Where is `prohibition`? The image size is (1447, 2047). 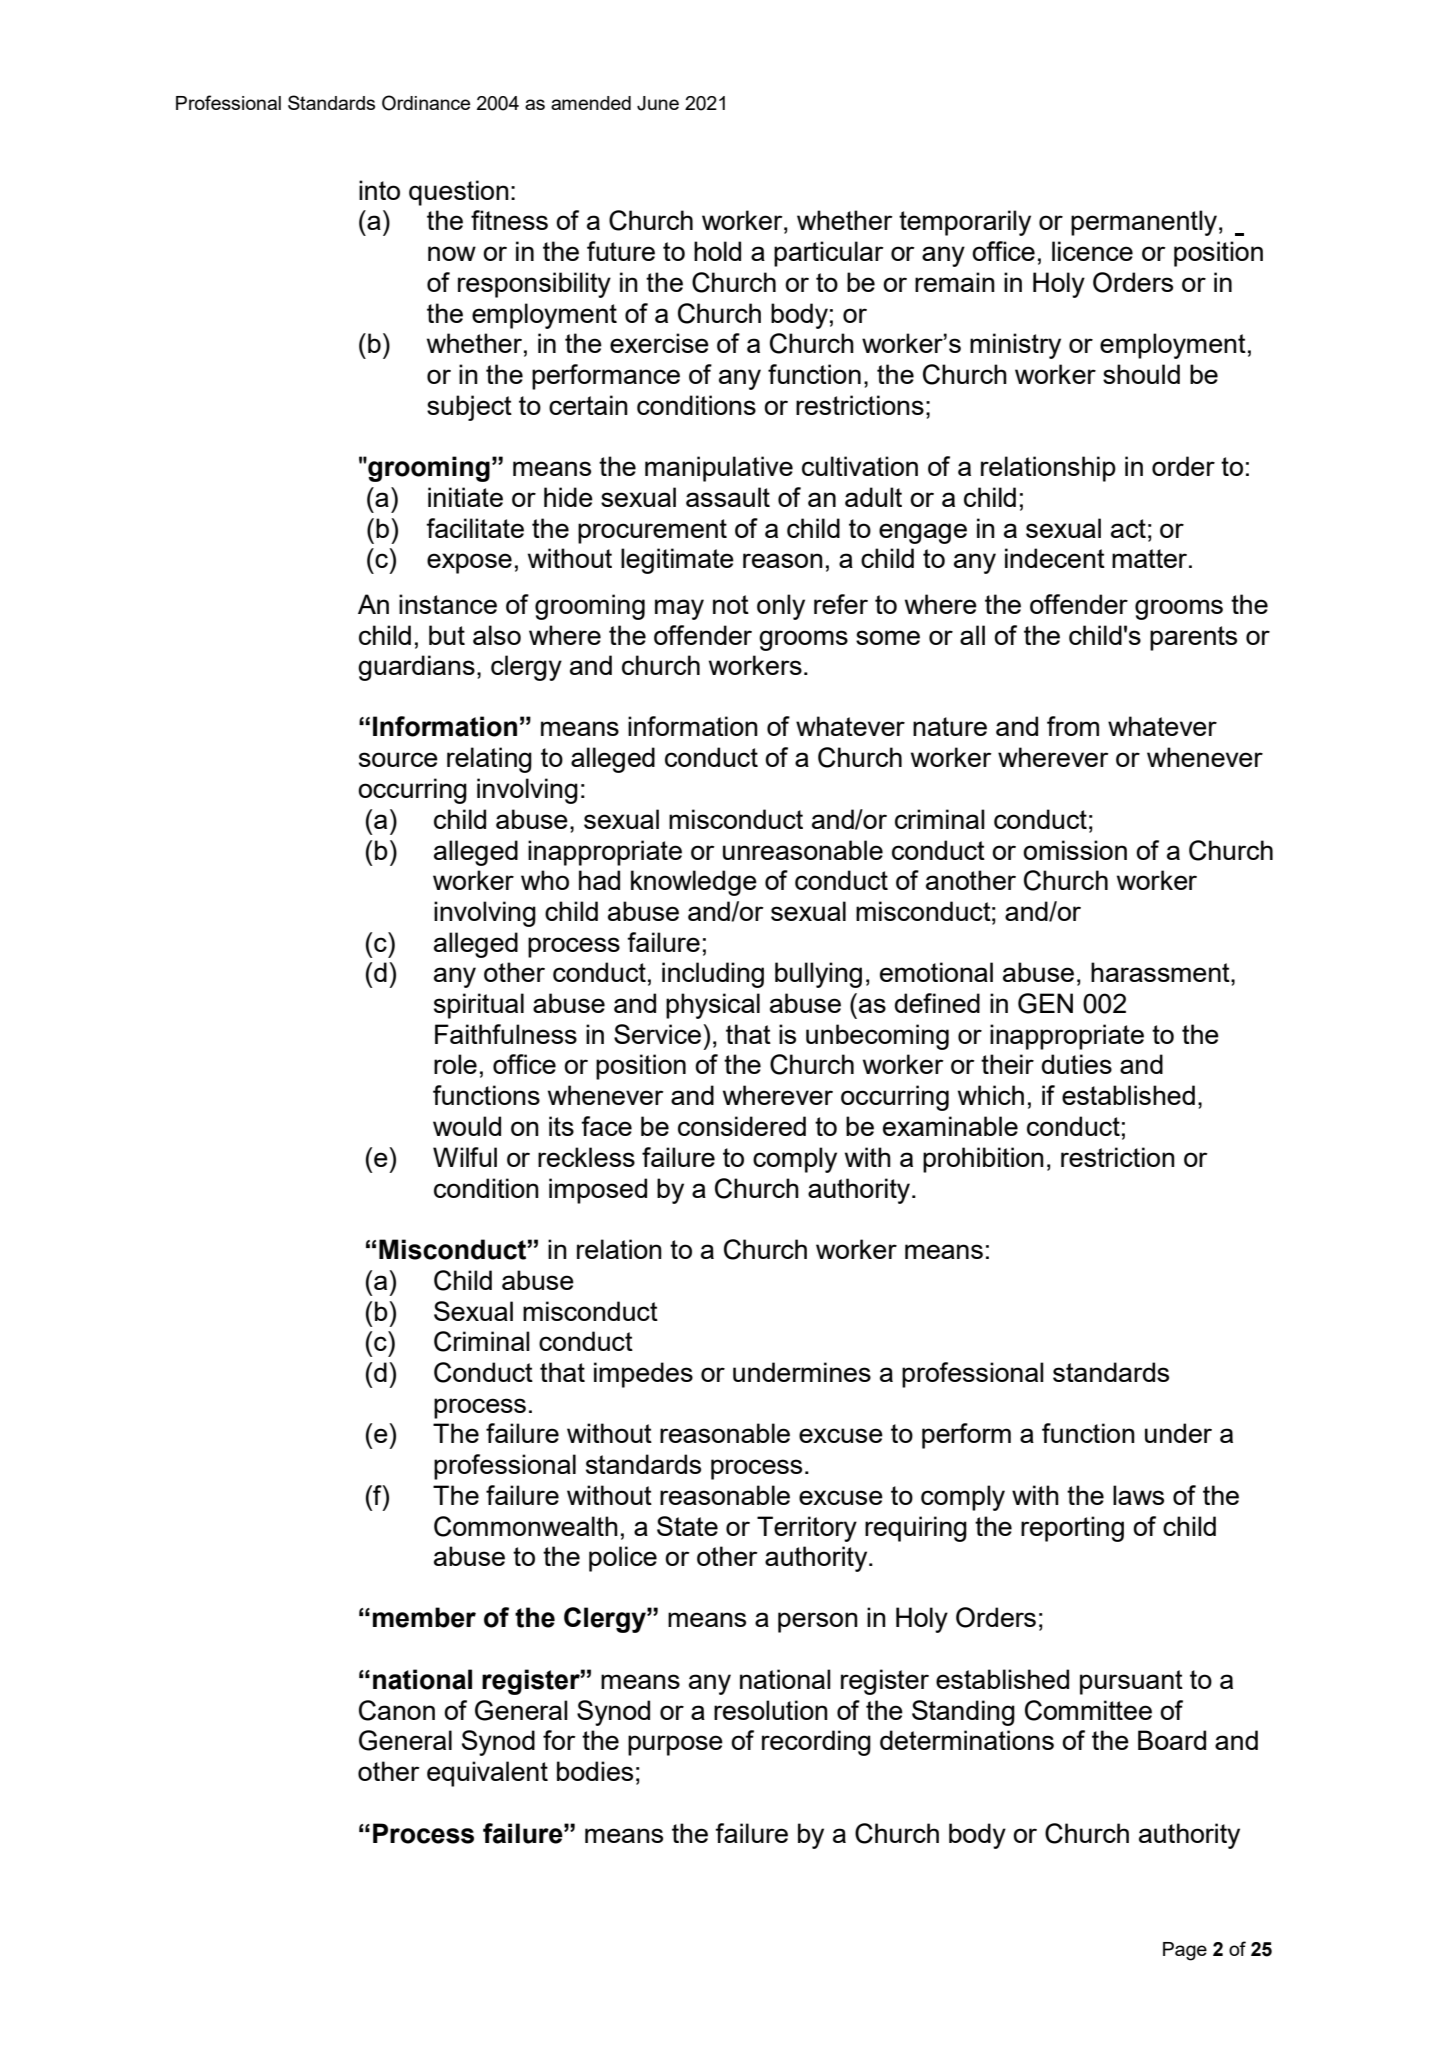 prohibition is located at coordinates (983, 1160).
